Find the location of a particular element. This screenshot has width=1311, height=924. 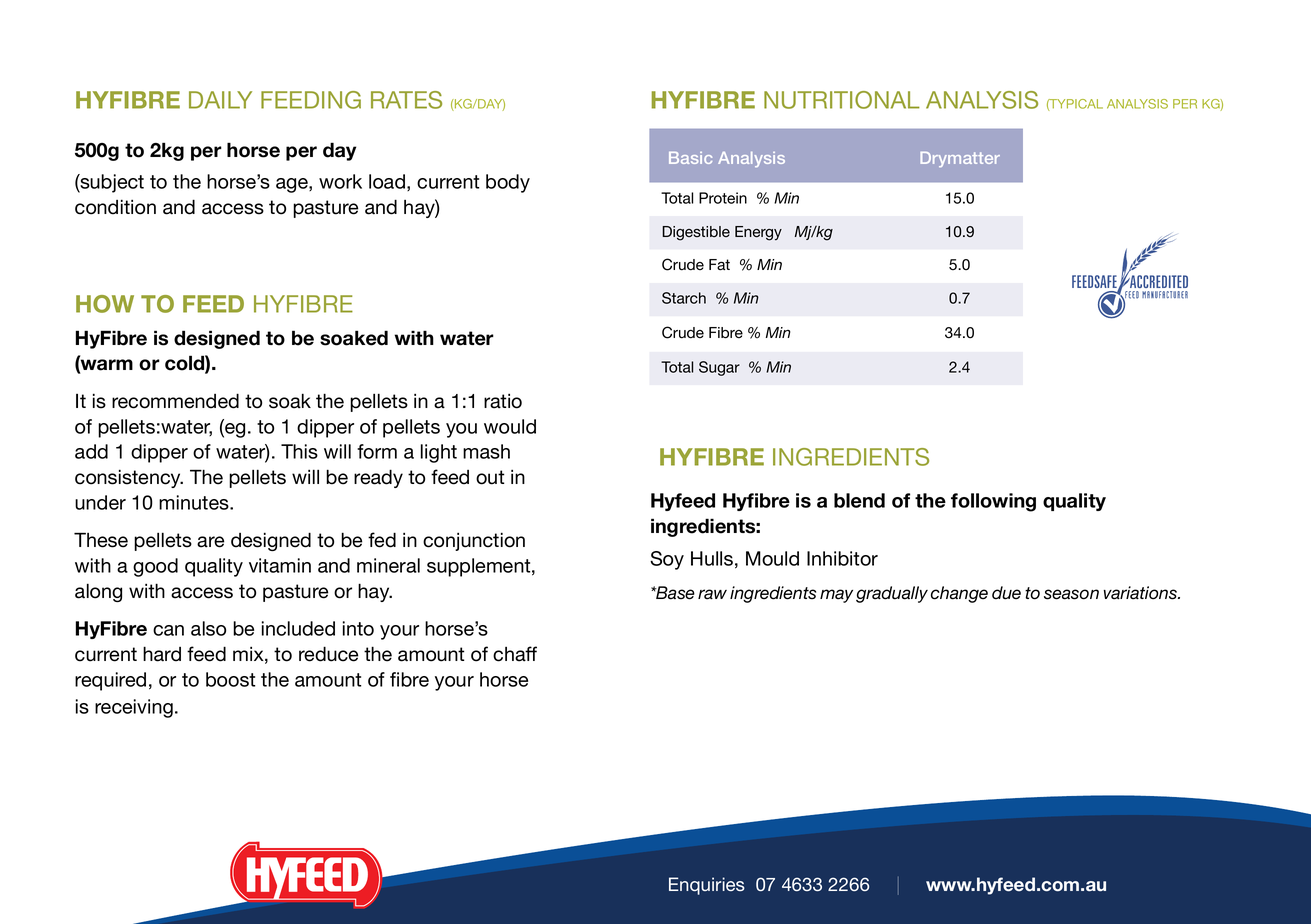

Sugar is located at coordinates (719, 368).
